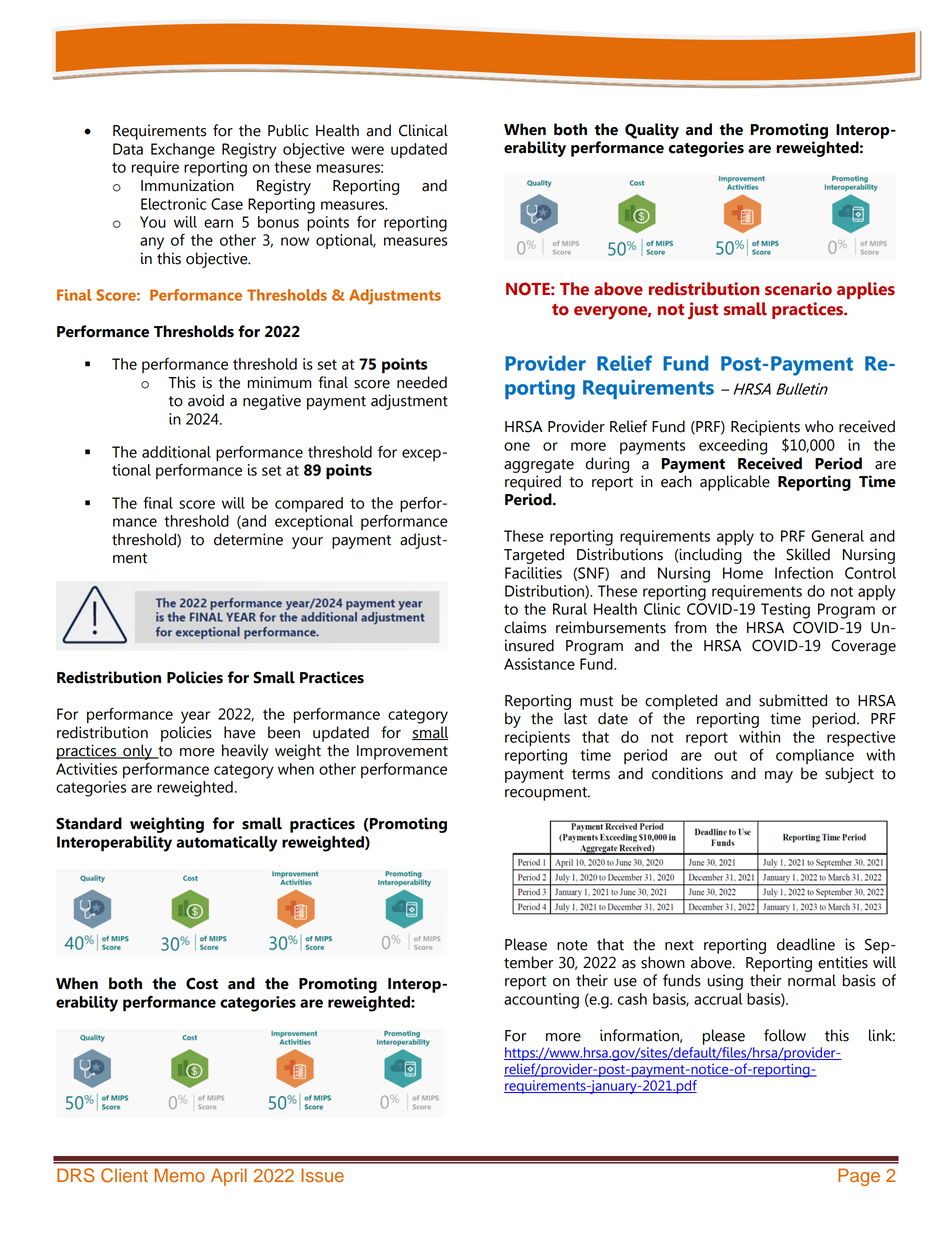 Image resolution: width=952 pixels, height=1233 pixels. What do you see at coordinates (367, 150) in the image?
I see `were` at bounding box center [367, 150].
